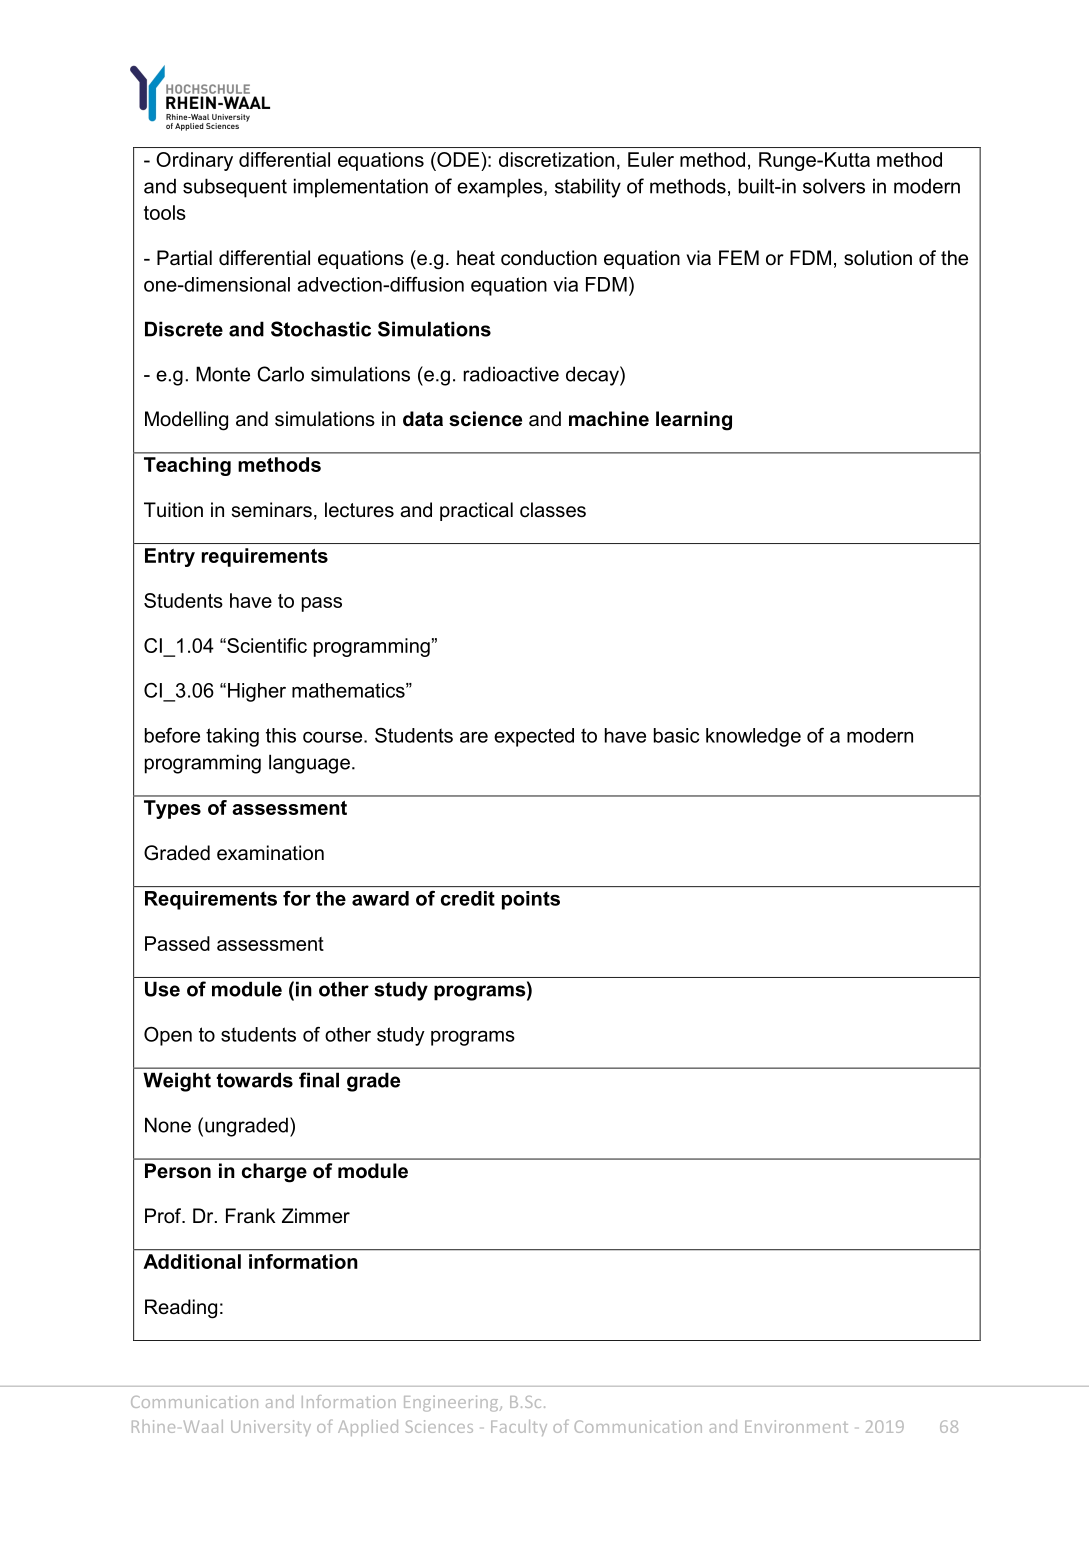 The width and height of the page is (1089, 1541). I want to click on towards, so click(255, 1080).
